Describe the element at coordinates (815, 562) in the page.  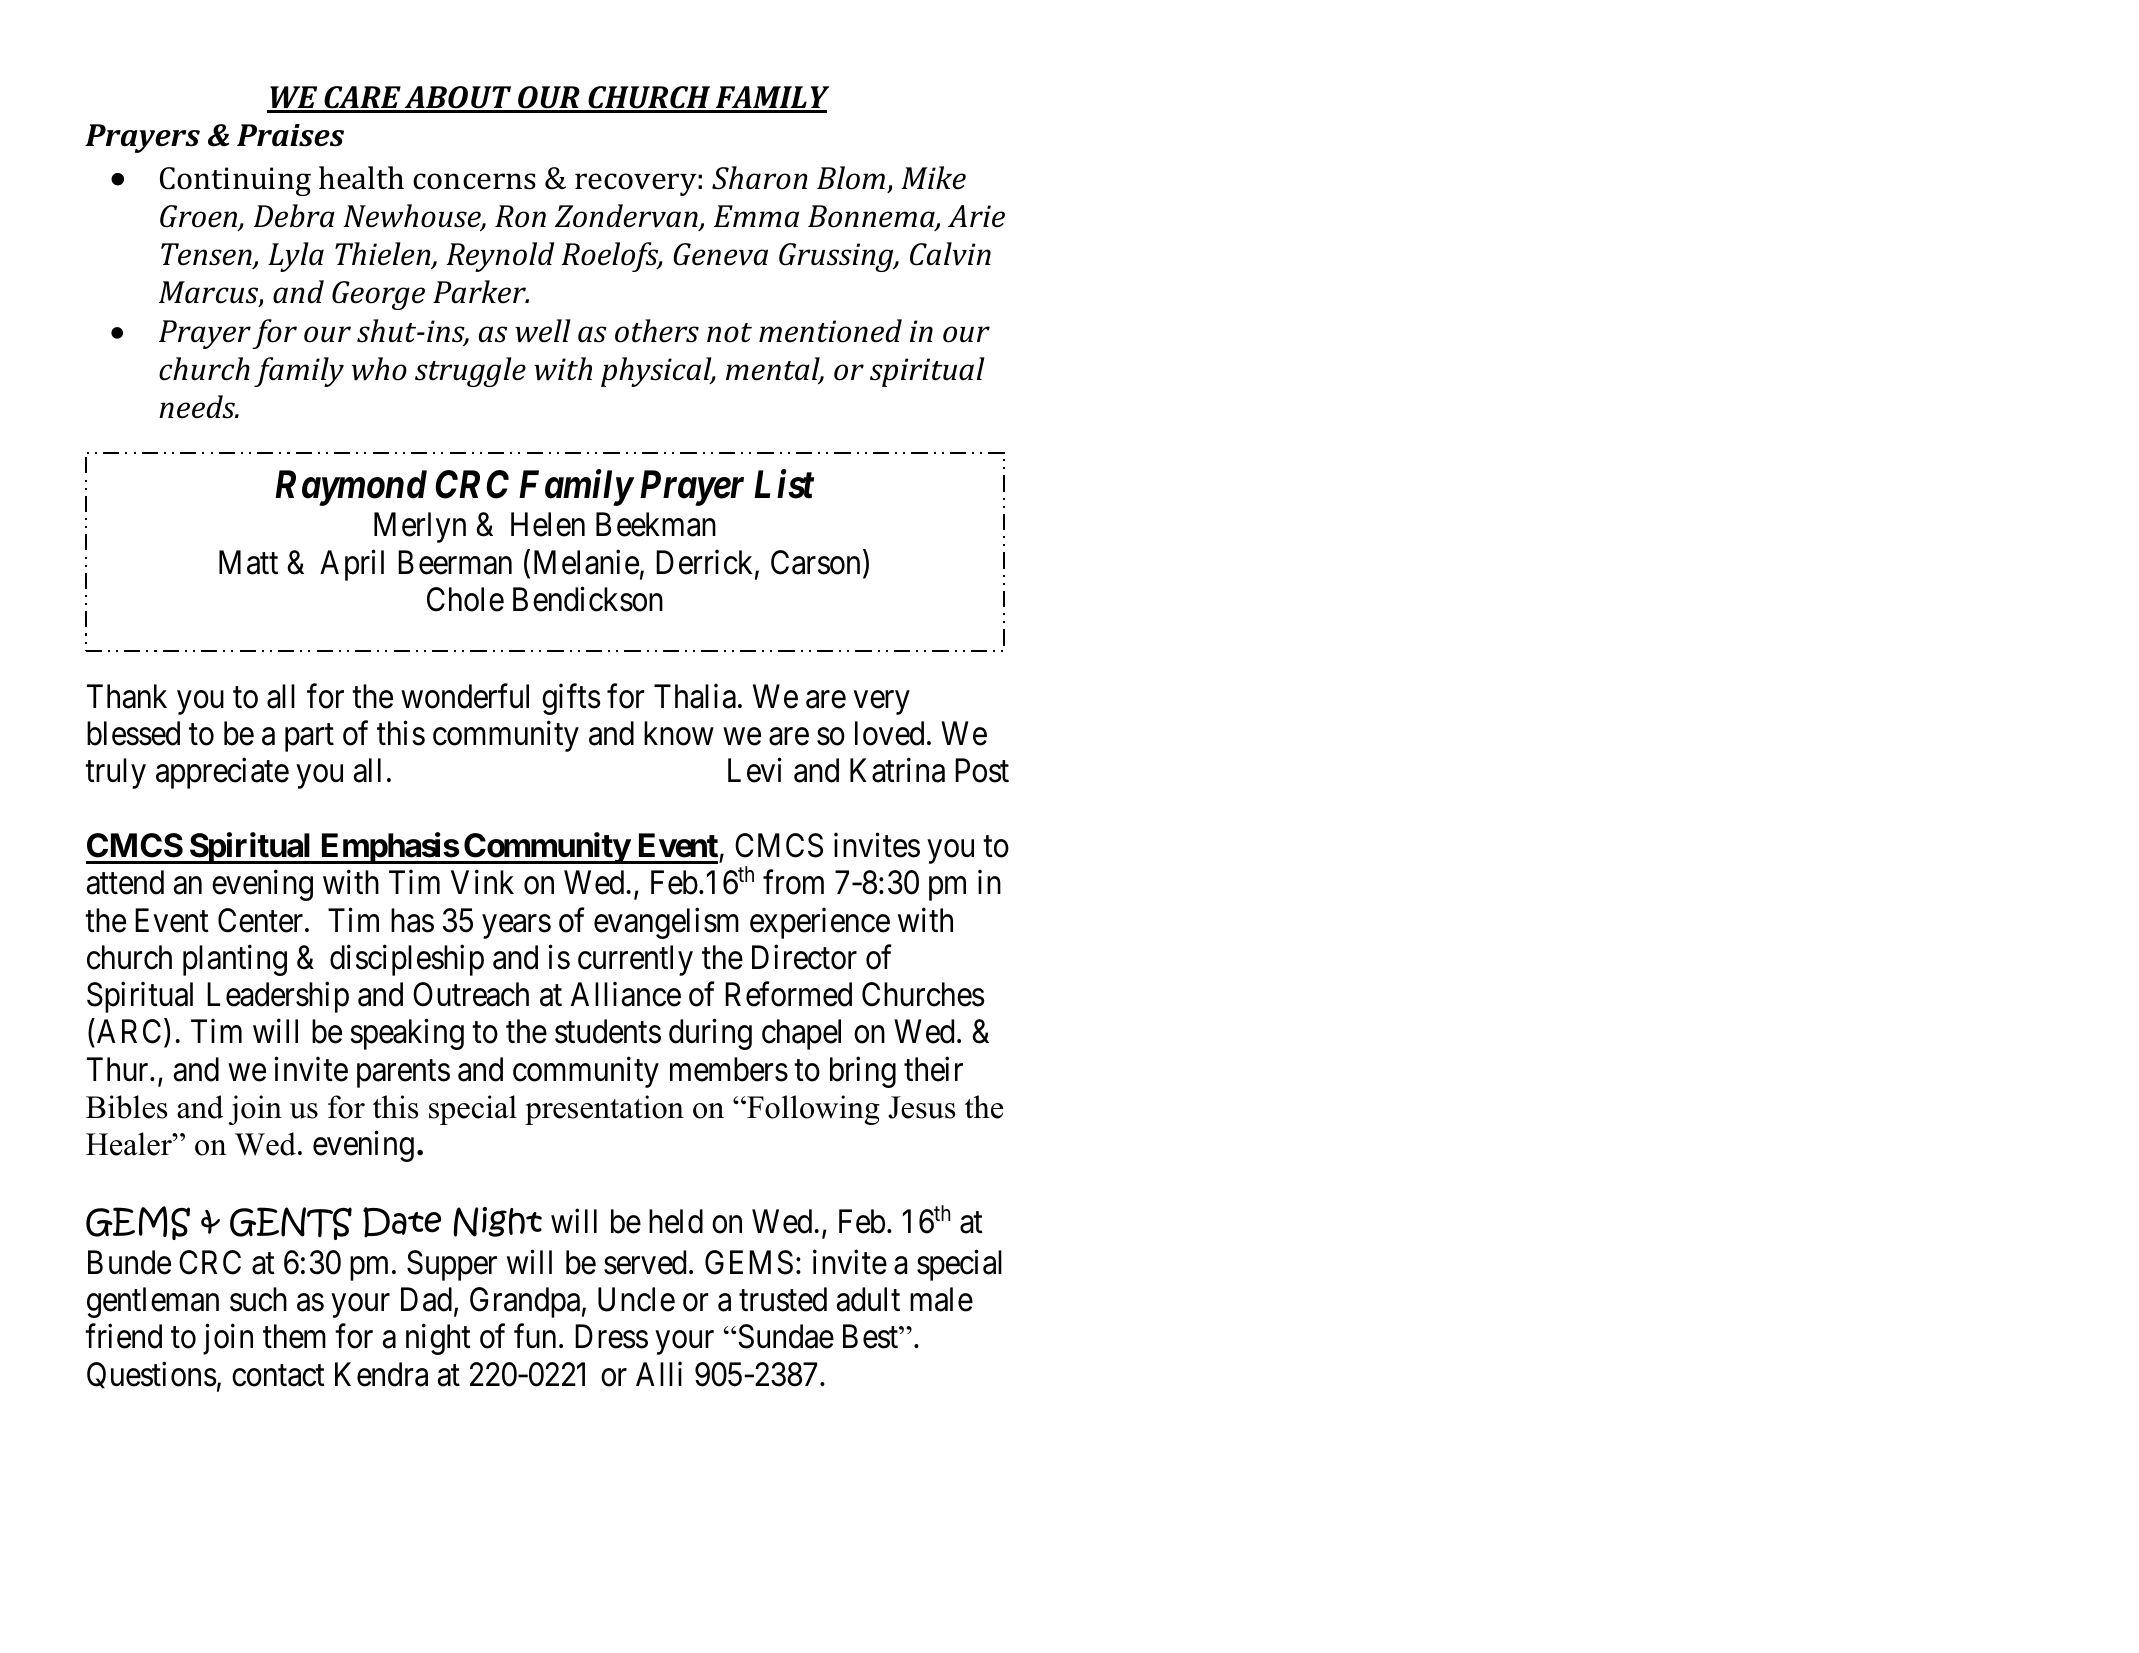
I see `Carson` at that location.
